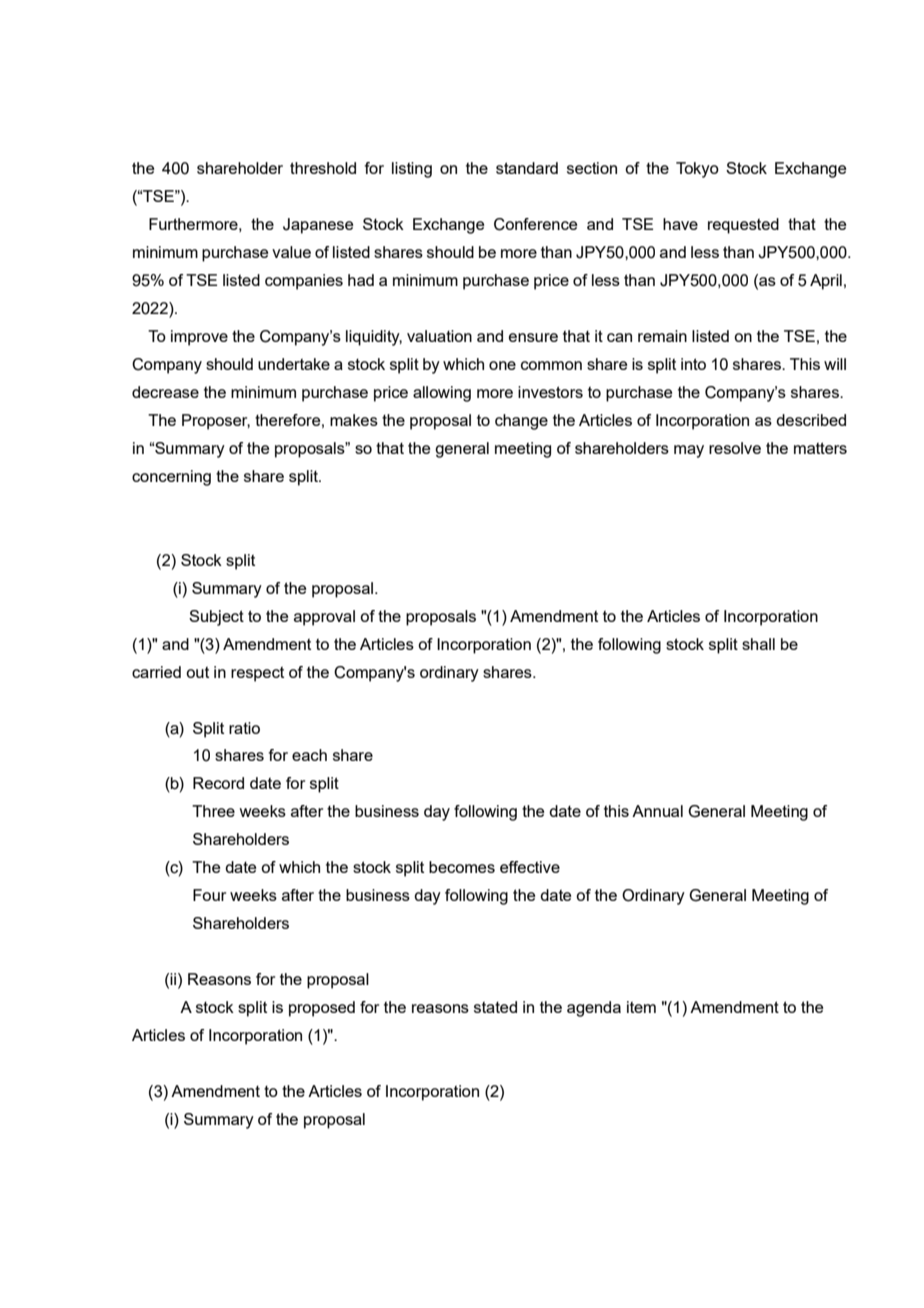  I want to click on requested, so click(743, 226).
